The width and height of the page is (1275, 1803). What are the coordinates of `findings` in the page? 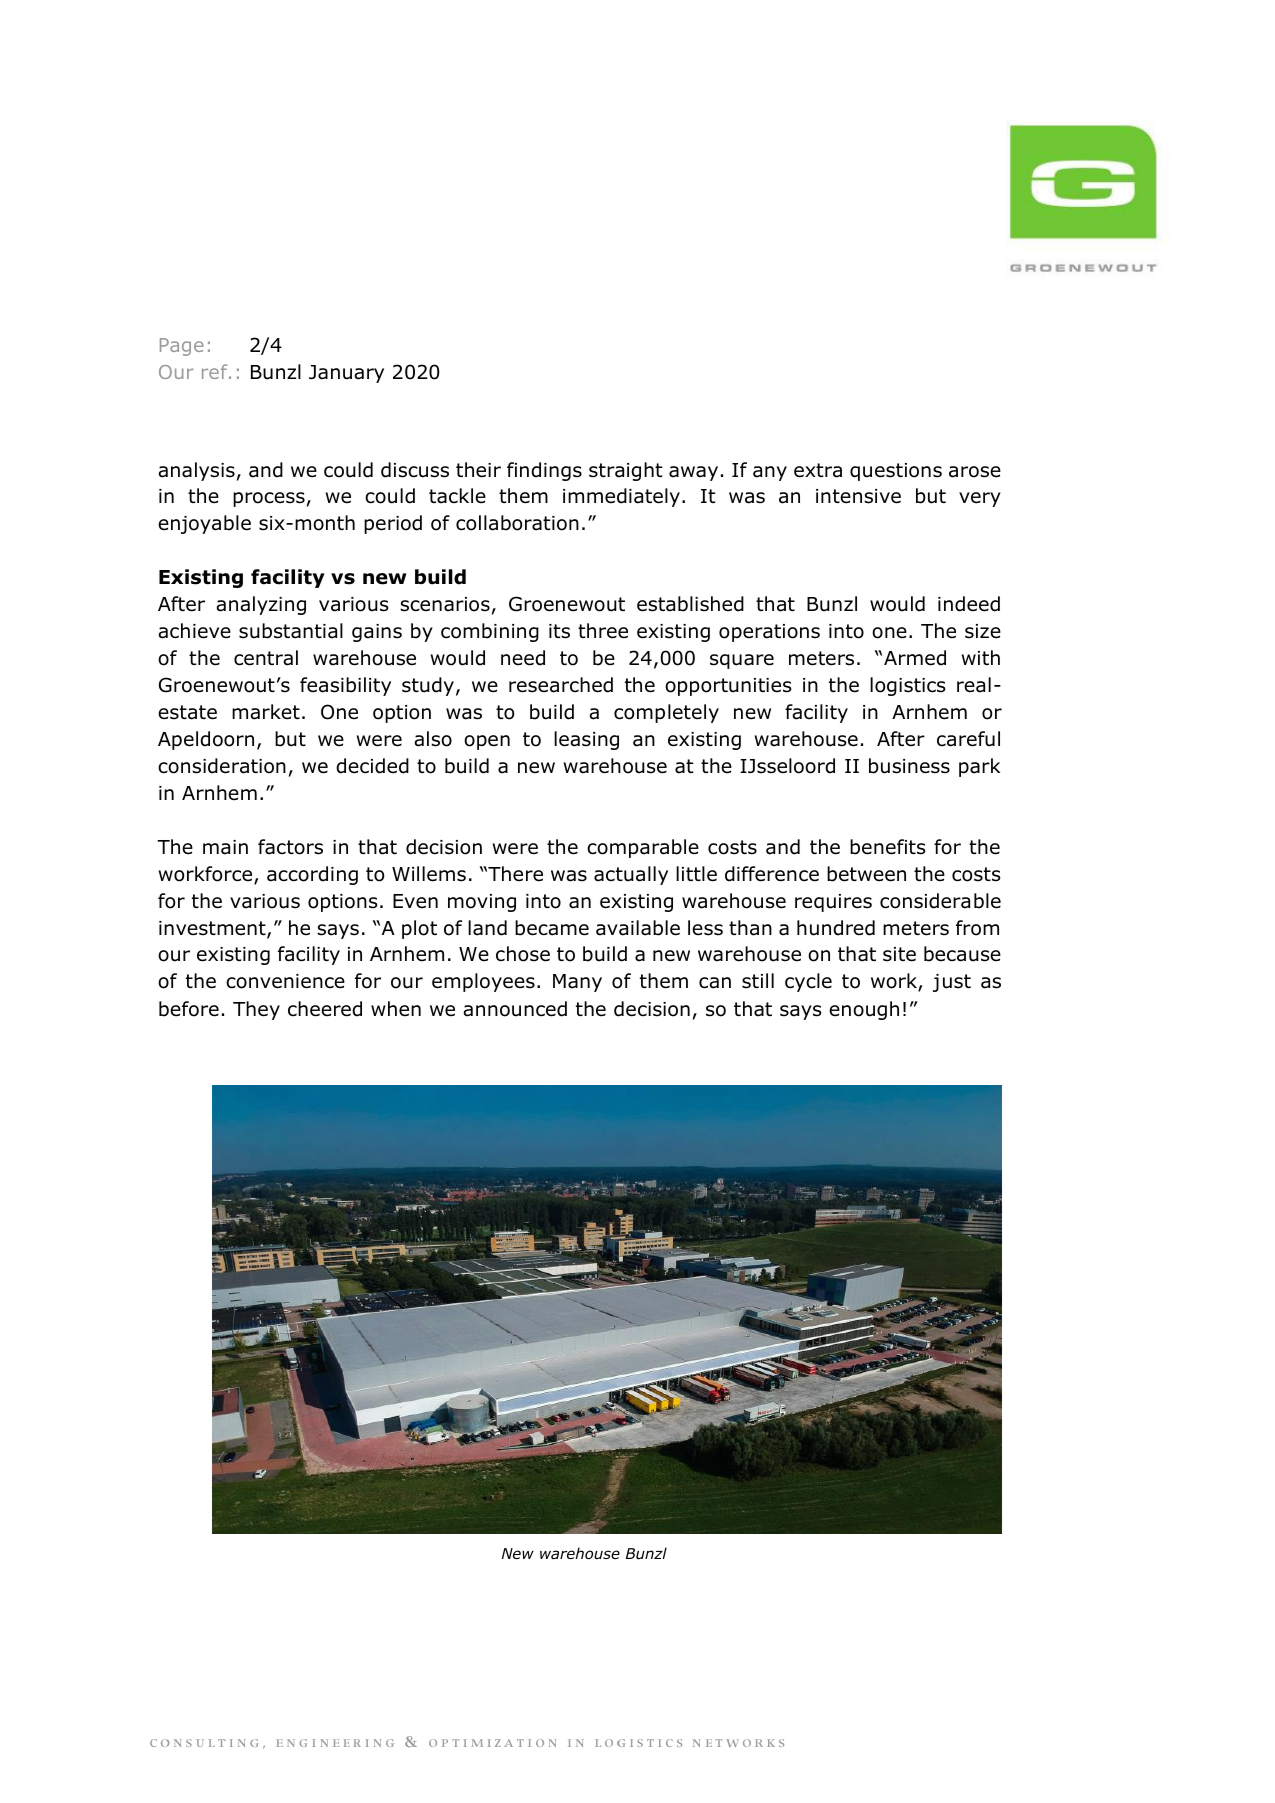 It's located at (544, 471).
